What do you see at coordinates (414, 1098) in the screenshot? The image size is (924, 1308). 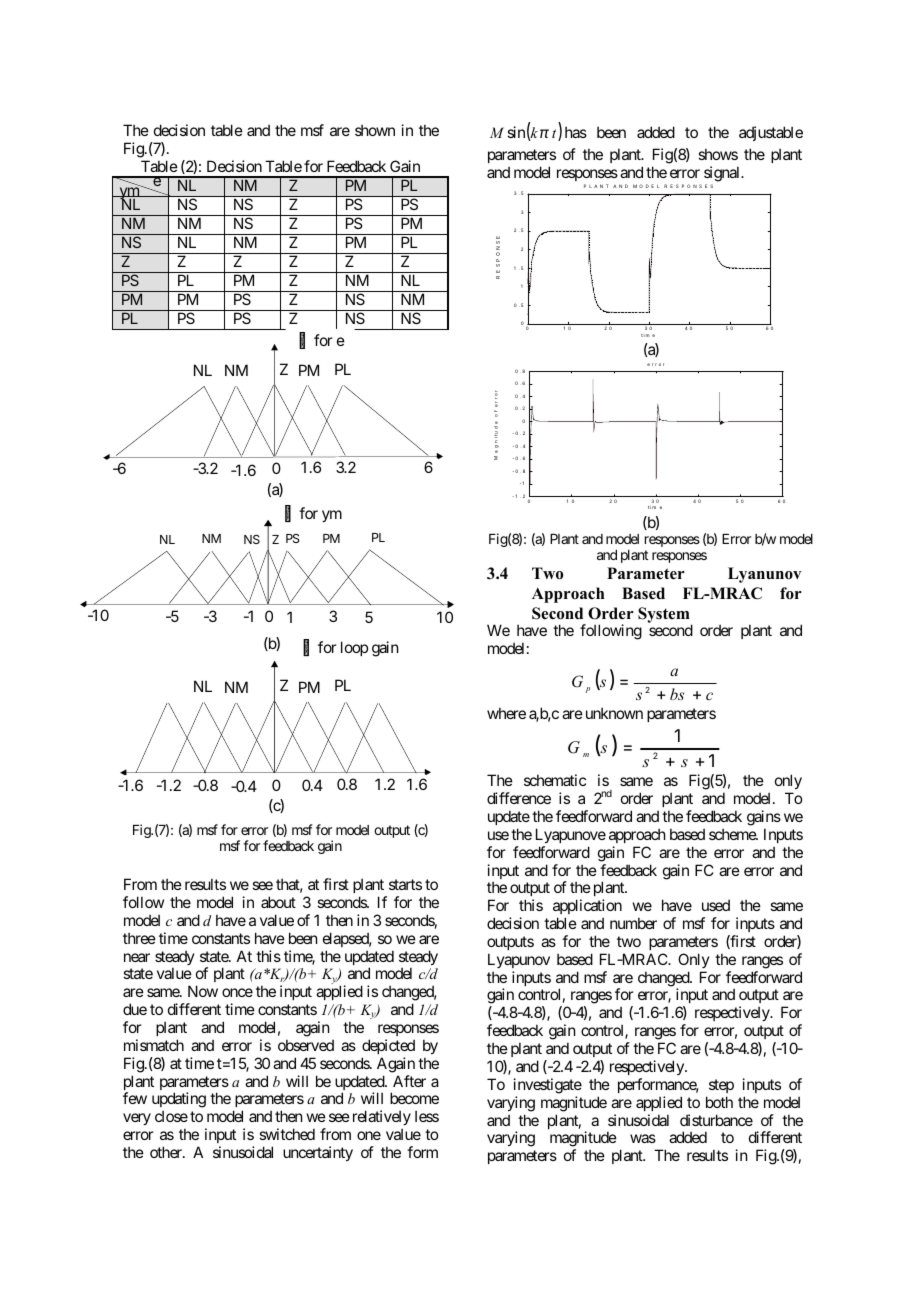 I see `become` at bounding box center [414, 1098].
